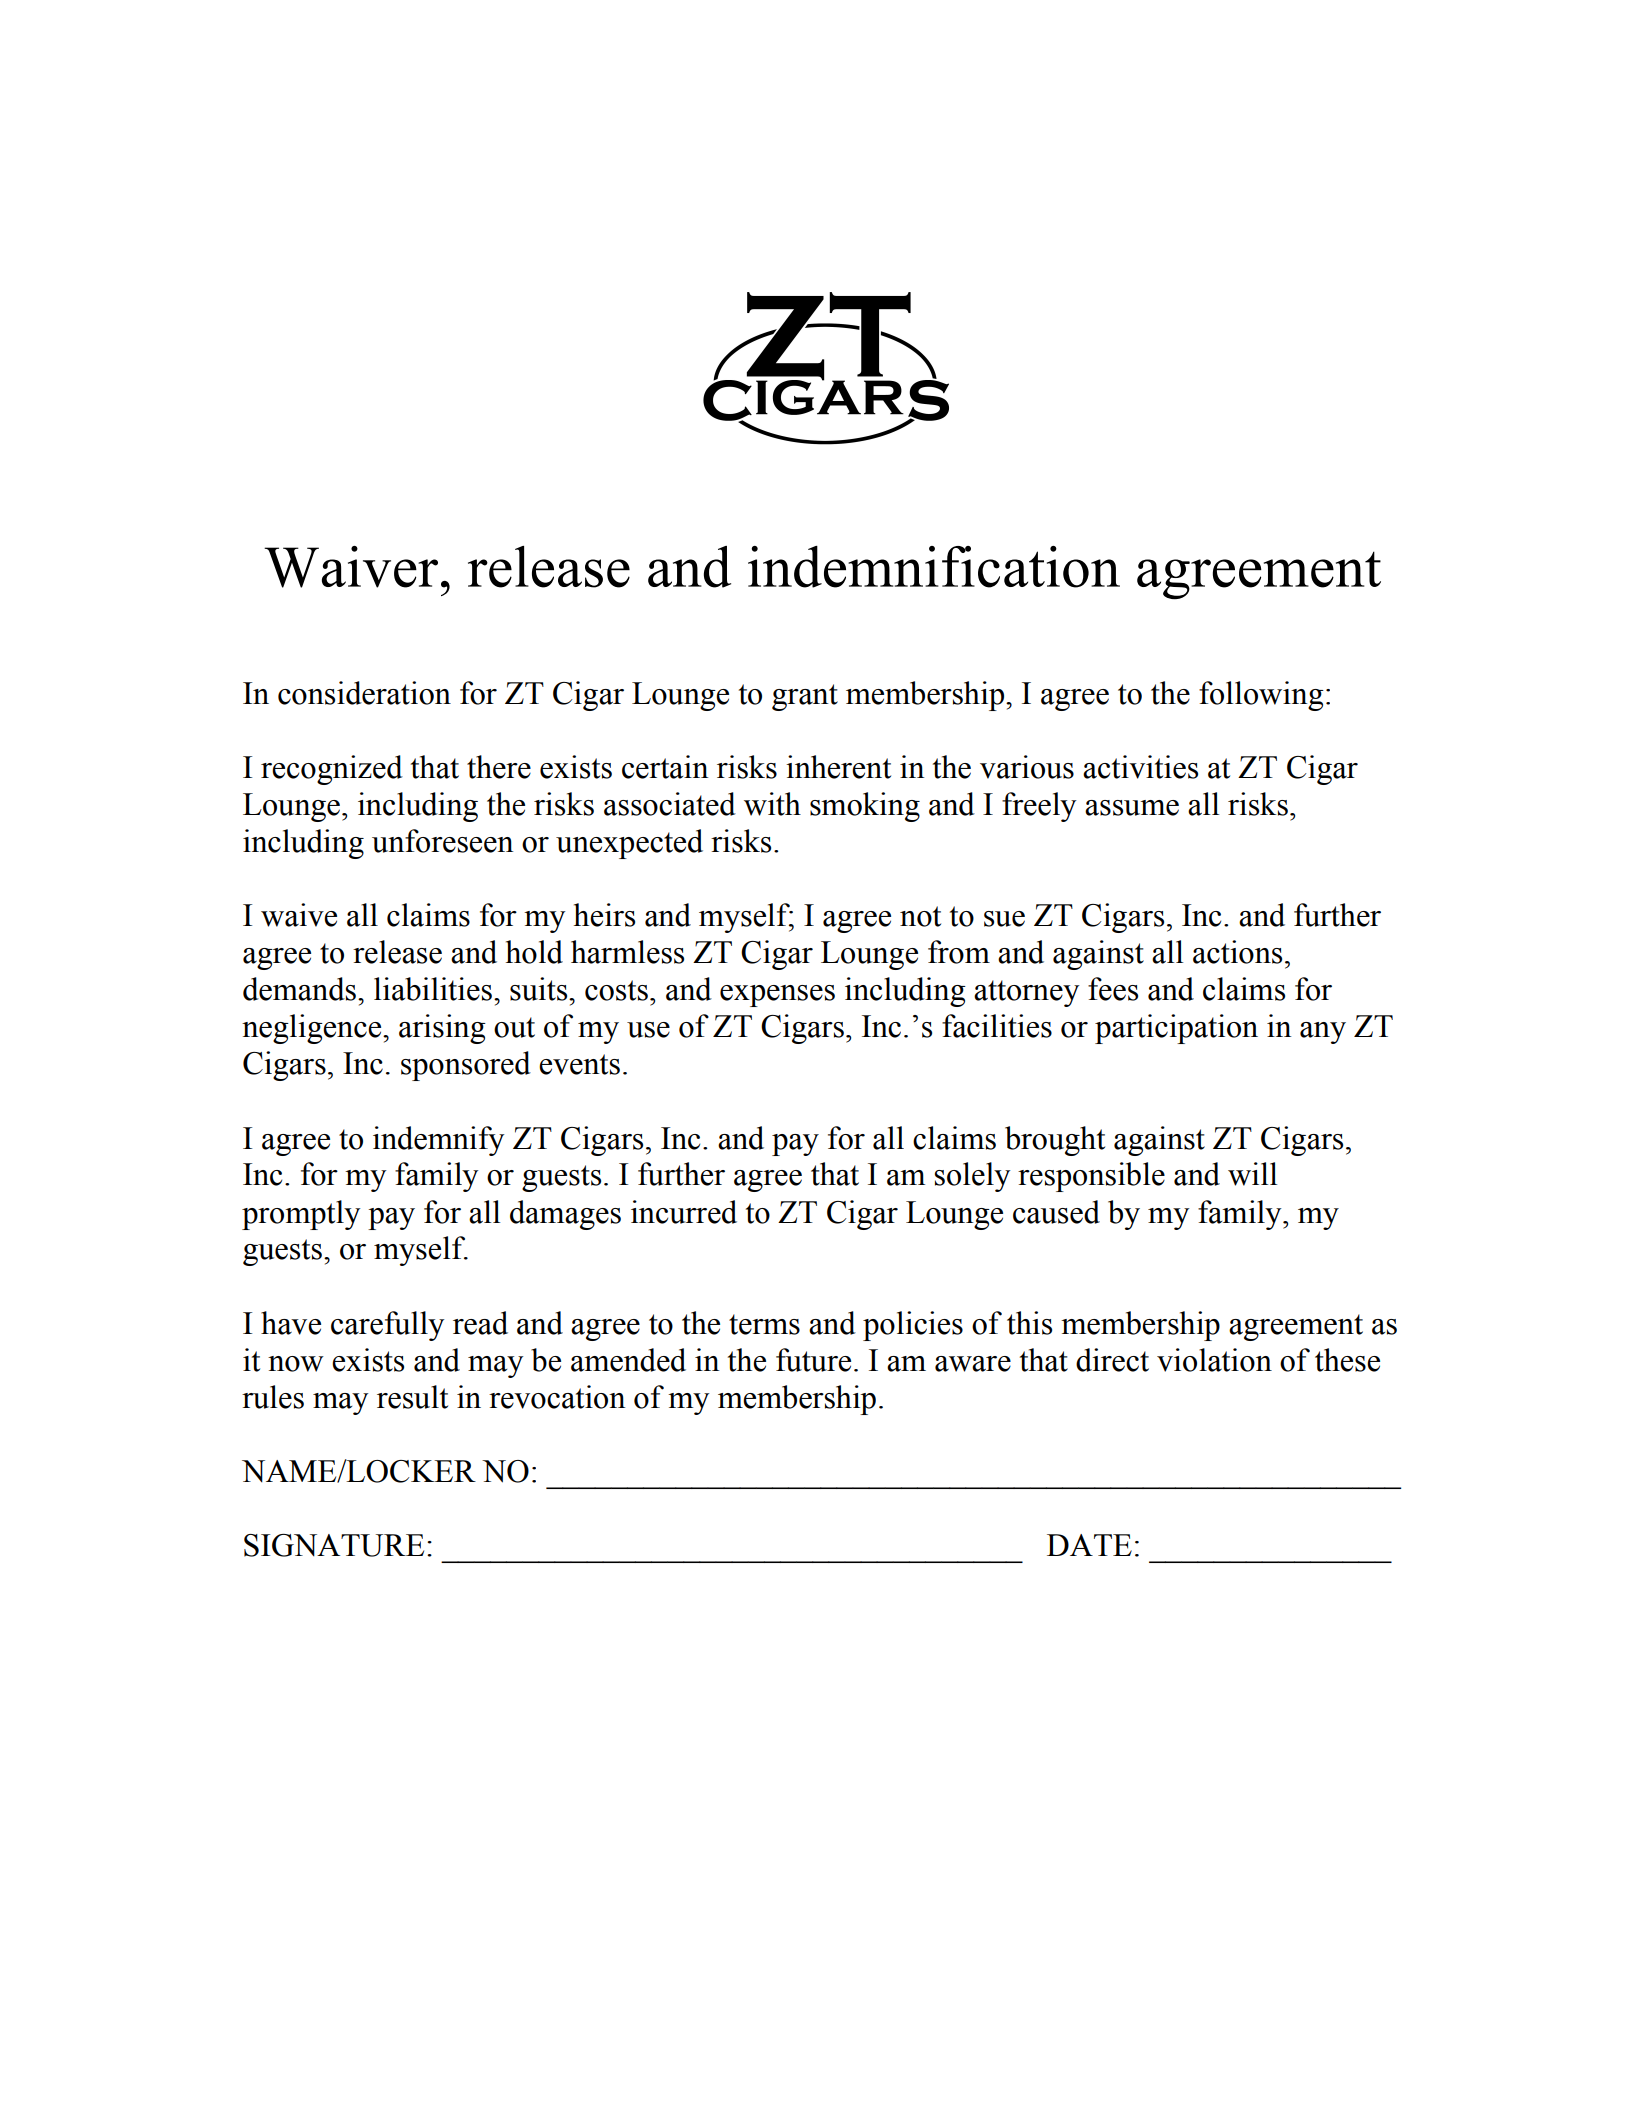 This document has width=1644, height=2127. I want to click on following, so click(1261, 696).
